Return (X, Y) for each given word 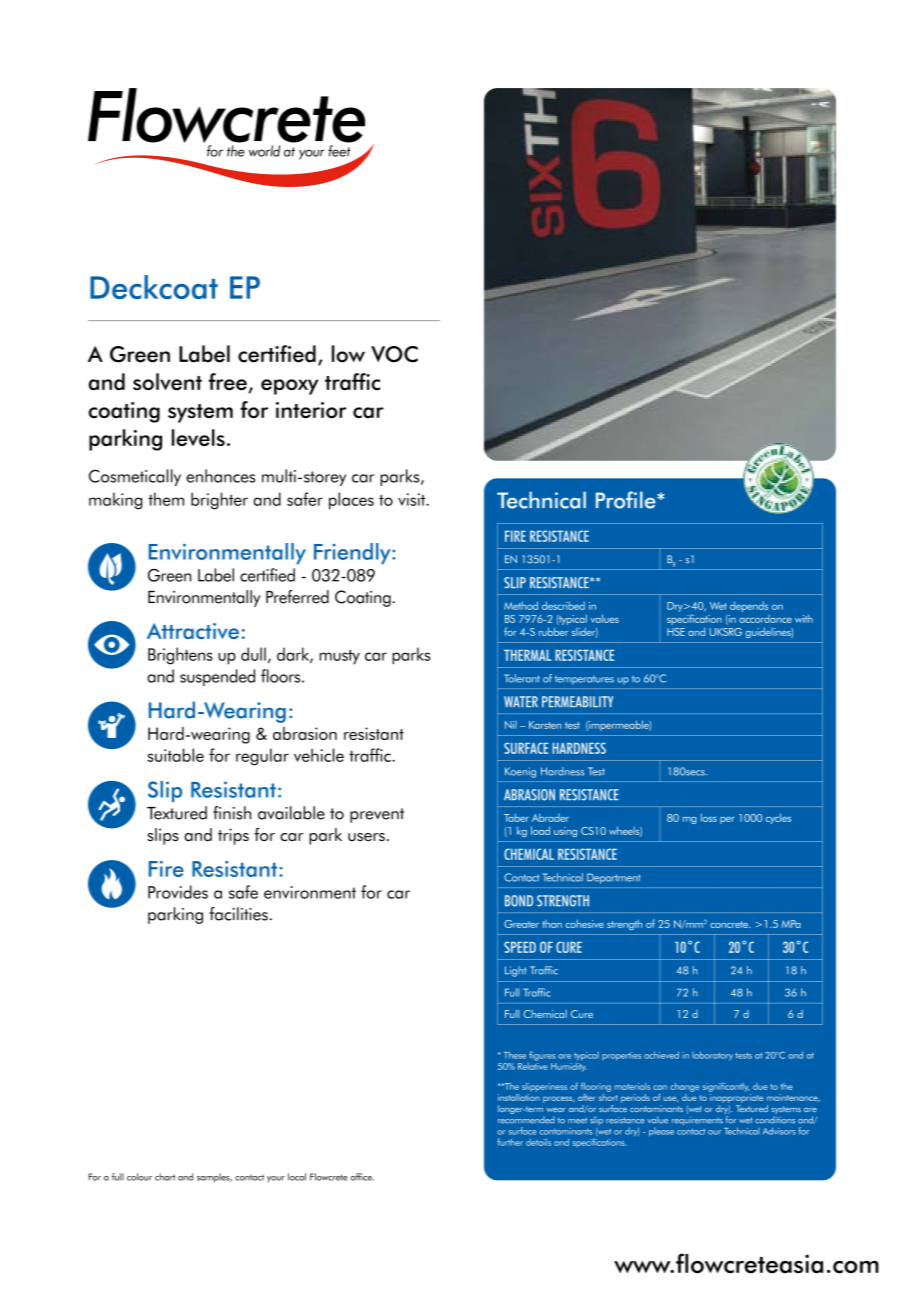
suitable (175, 755)
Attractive (193, 631)
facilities (238, 914)
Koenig (520, 772)
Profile (627, 500)
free (227, 382)
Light (516, 971)
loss (709, 817)
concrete (730, 924)
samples (214, 1178)
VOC (394, 354)
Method (521, 605)
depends (749, 606)
